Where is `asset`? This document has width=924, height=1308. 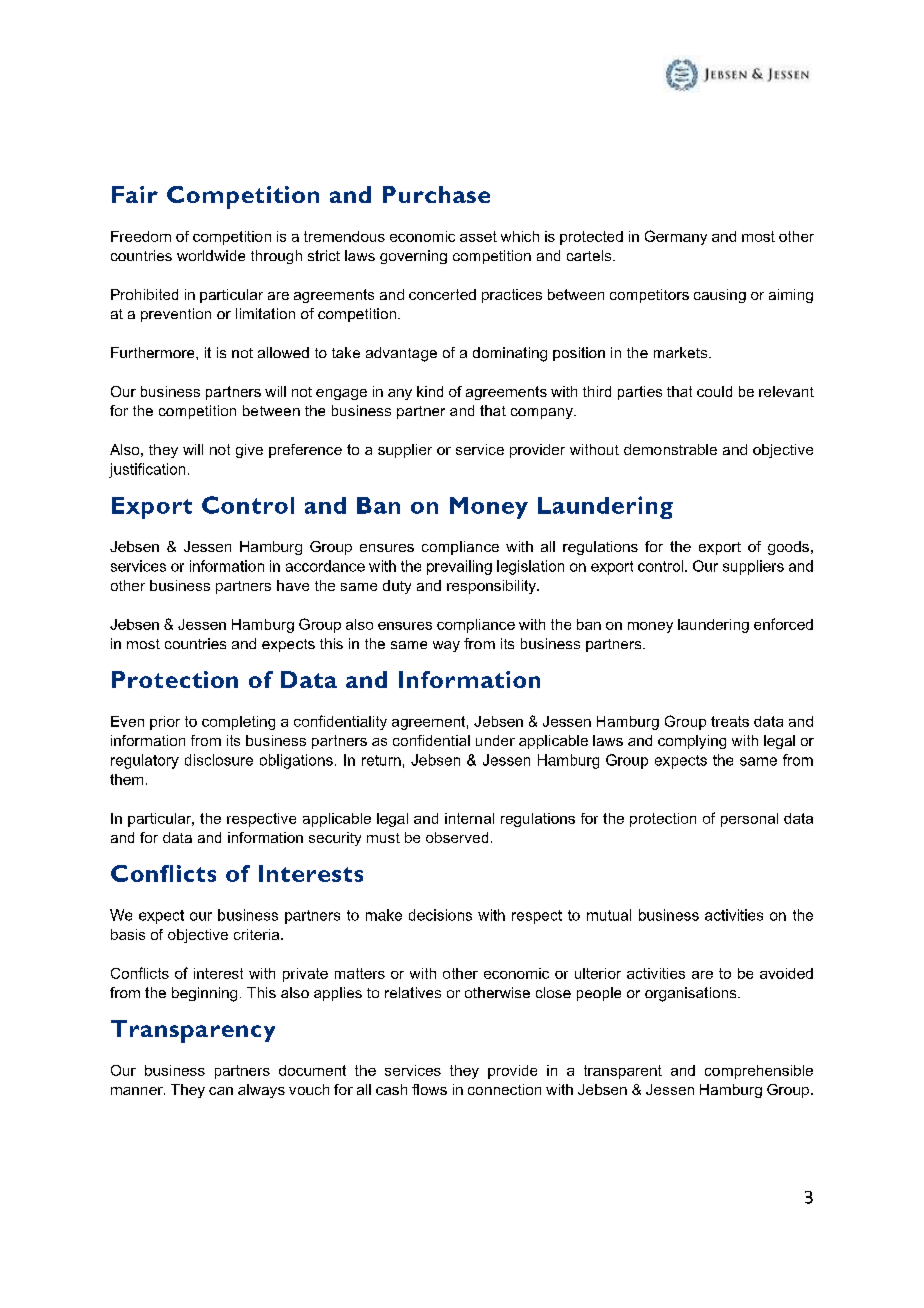 asset is located at coordinates (478, 236).
